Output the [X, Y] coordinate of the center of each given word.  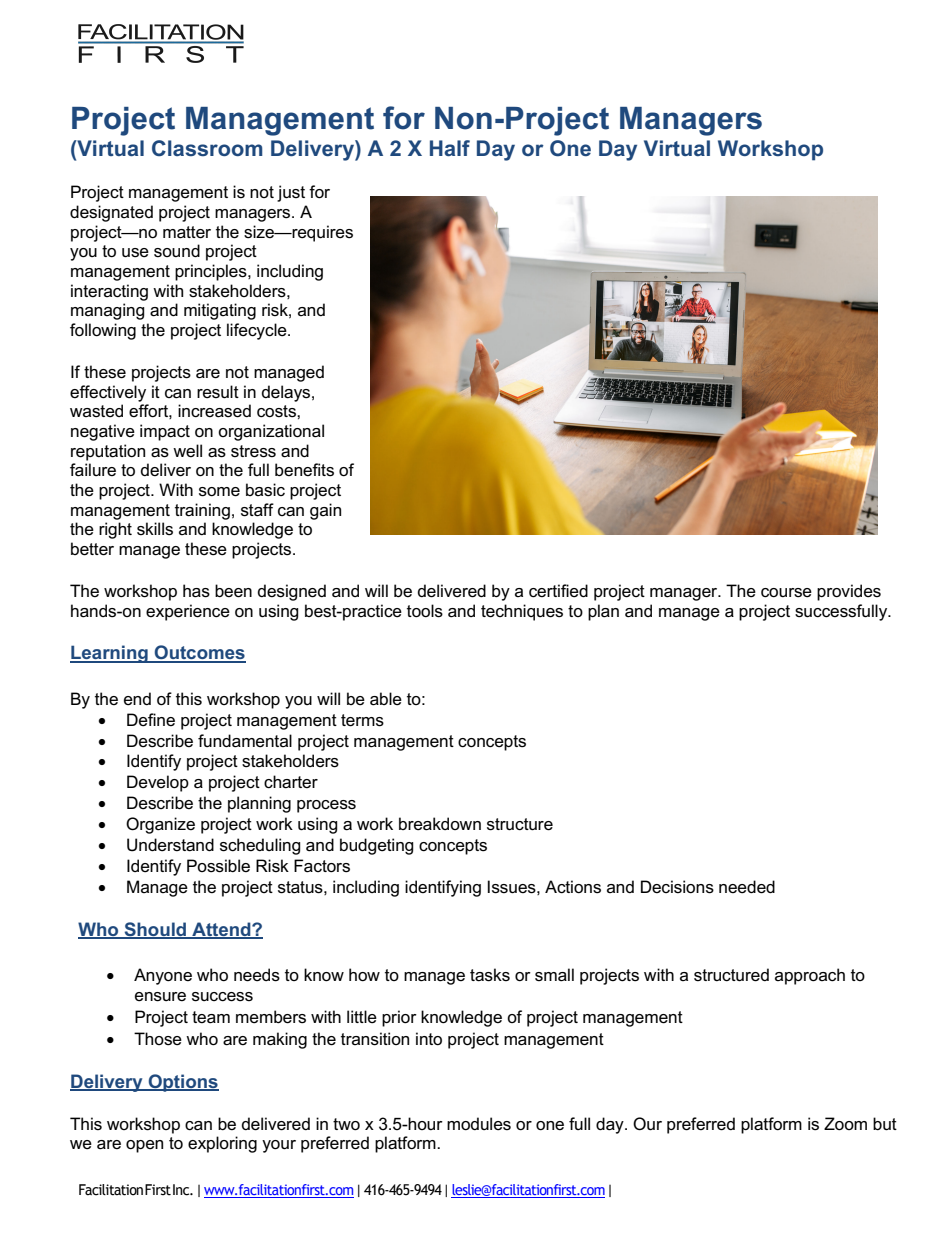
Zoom [845, 1124]
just [291, 193]
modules [479, 1124]
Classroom [207, 148]
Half [450, 148]
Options [182, 1083]
